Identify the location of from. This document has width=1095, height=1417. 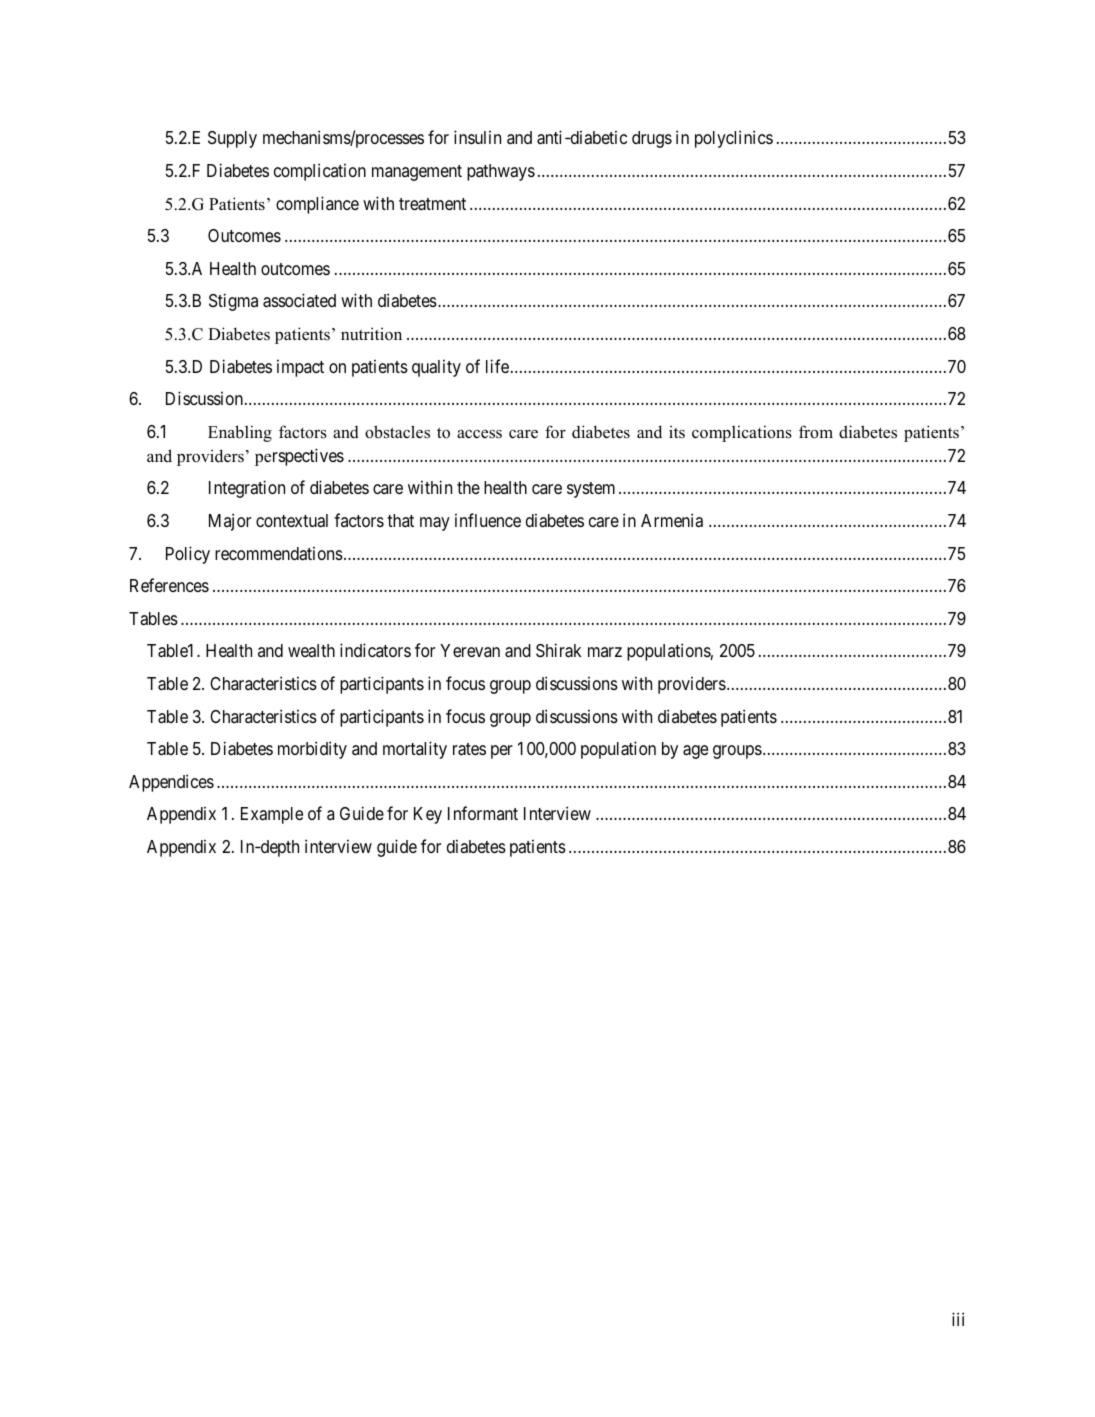
(816, 432).
